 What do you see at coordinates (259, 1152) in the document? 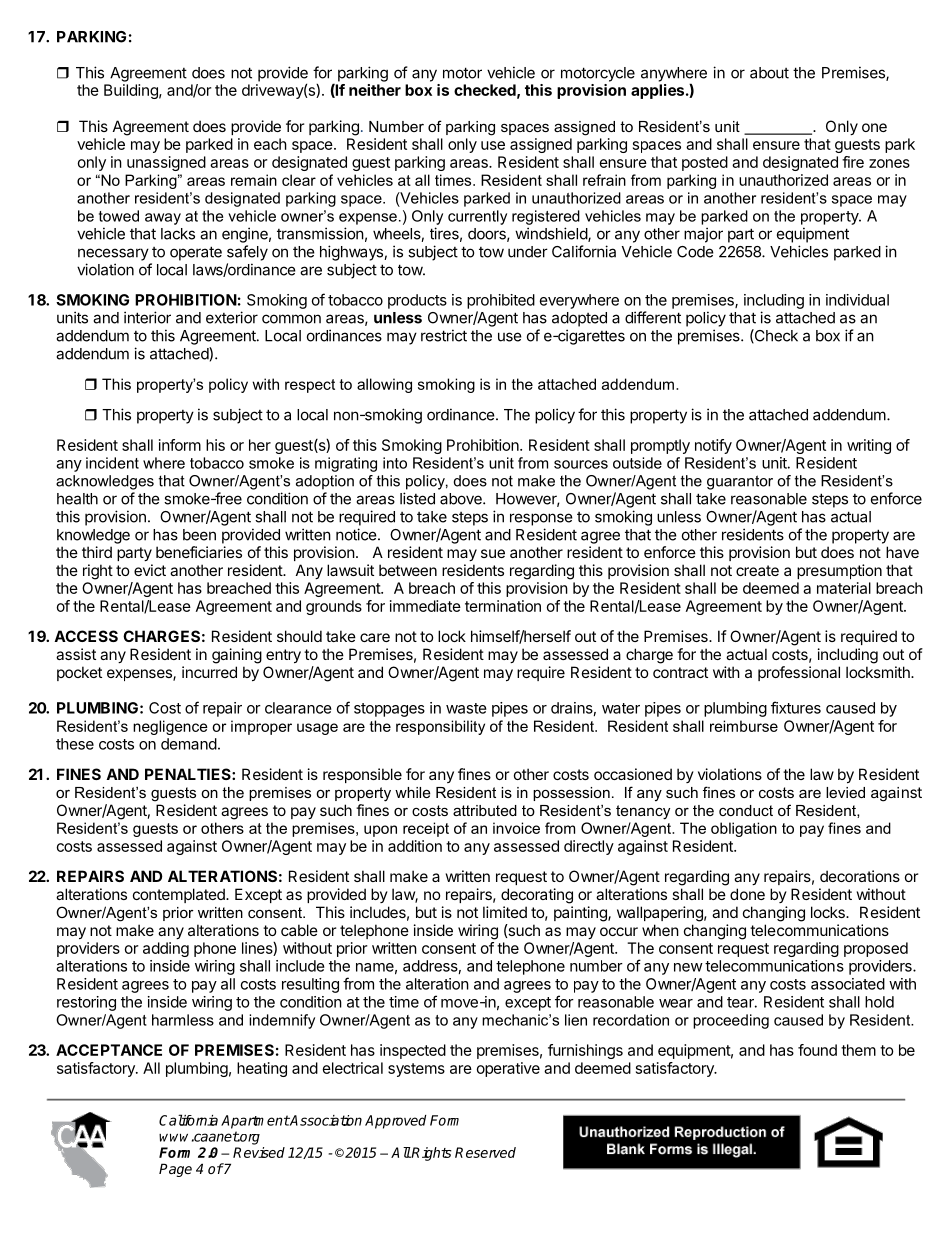
I see `Revised` at bounding box center [259, 1152].
